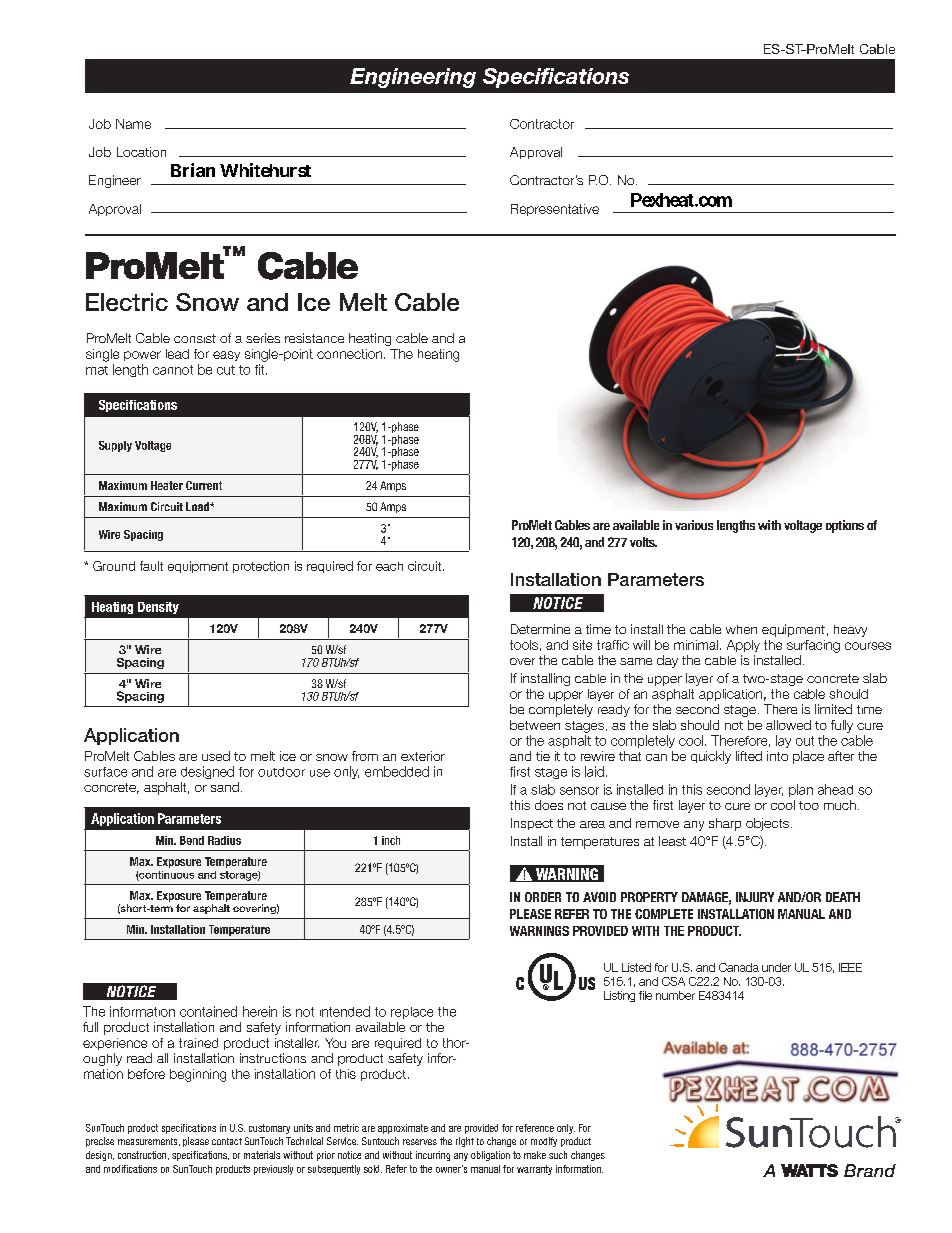 The image size is (952, 1233). I want to click on Density, so click(158, 608).
